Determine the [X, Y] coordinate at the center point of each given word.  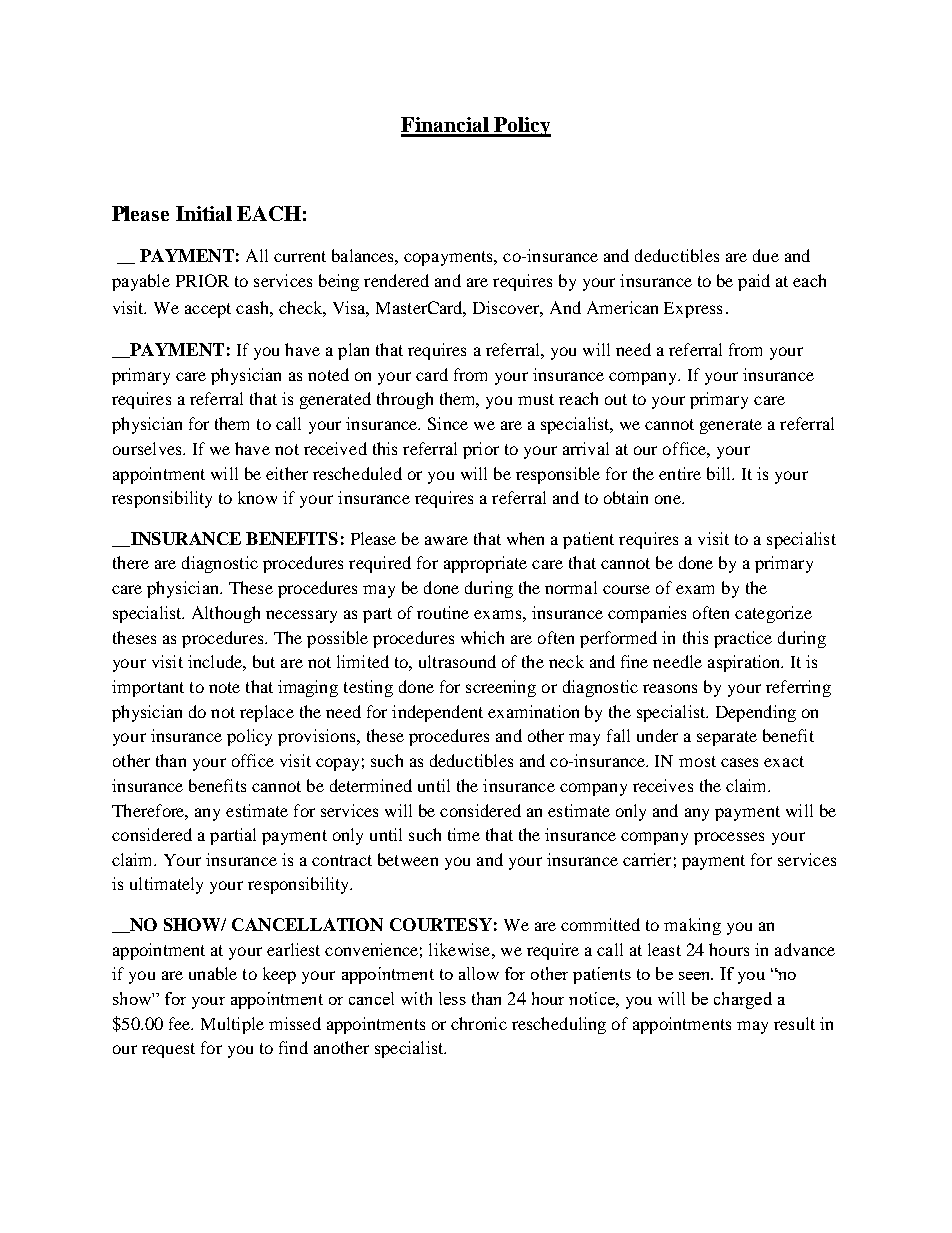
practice [743, 639]
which [482, 637]
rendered [396, 280]
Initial [204, 213]
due [766, 255]
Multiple [232, 1025]
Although [226, 614]
